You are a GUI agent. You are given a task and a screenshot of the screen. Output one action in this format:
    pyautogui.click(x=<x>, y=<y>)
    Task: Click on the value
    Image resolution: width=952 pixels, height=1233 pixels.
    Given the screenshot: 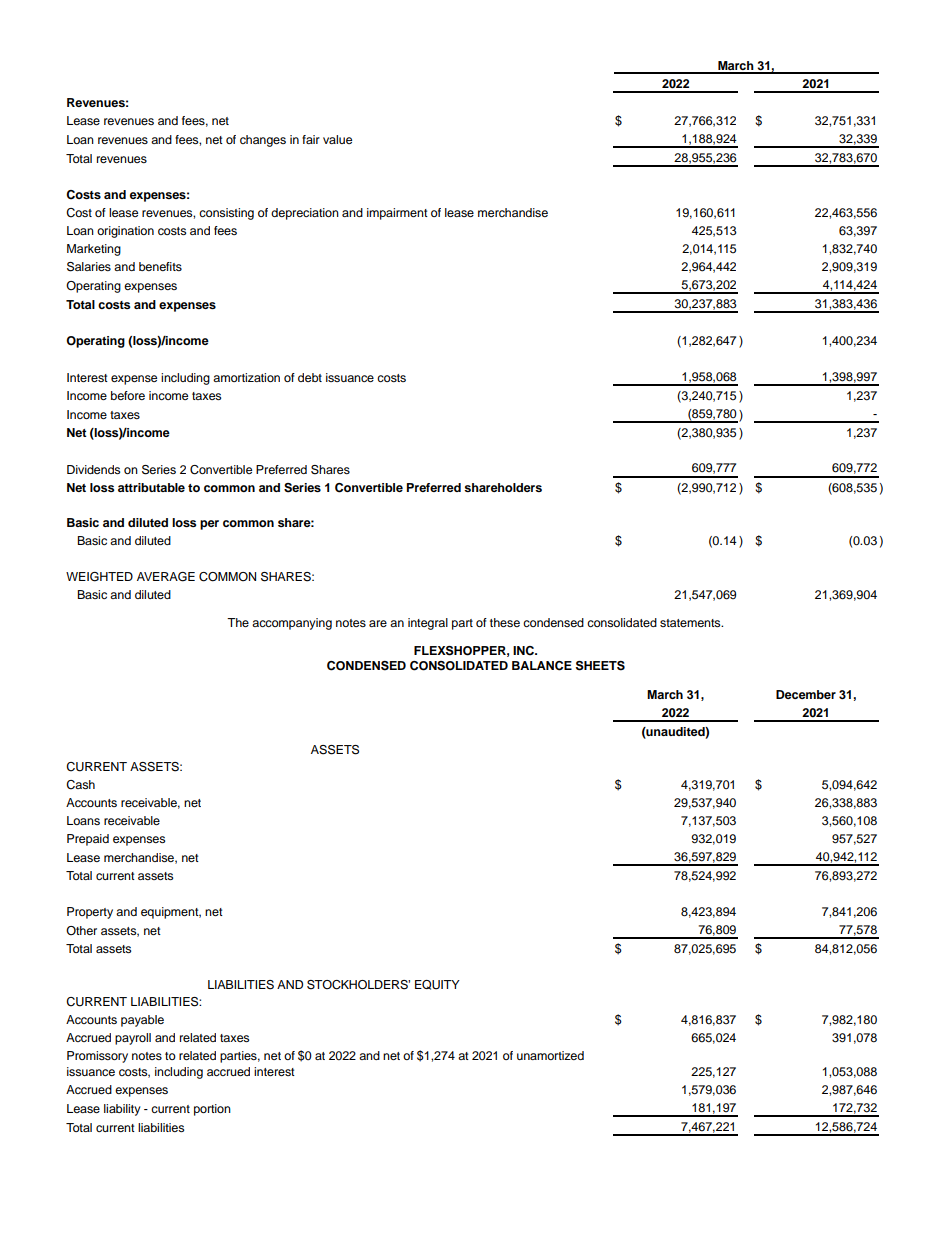 What is the action you would take?
    pyautogui.click(x=337, y=139)
